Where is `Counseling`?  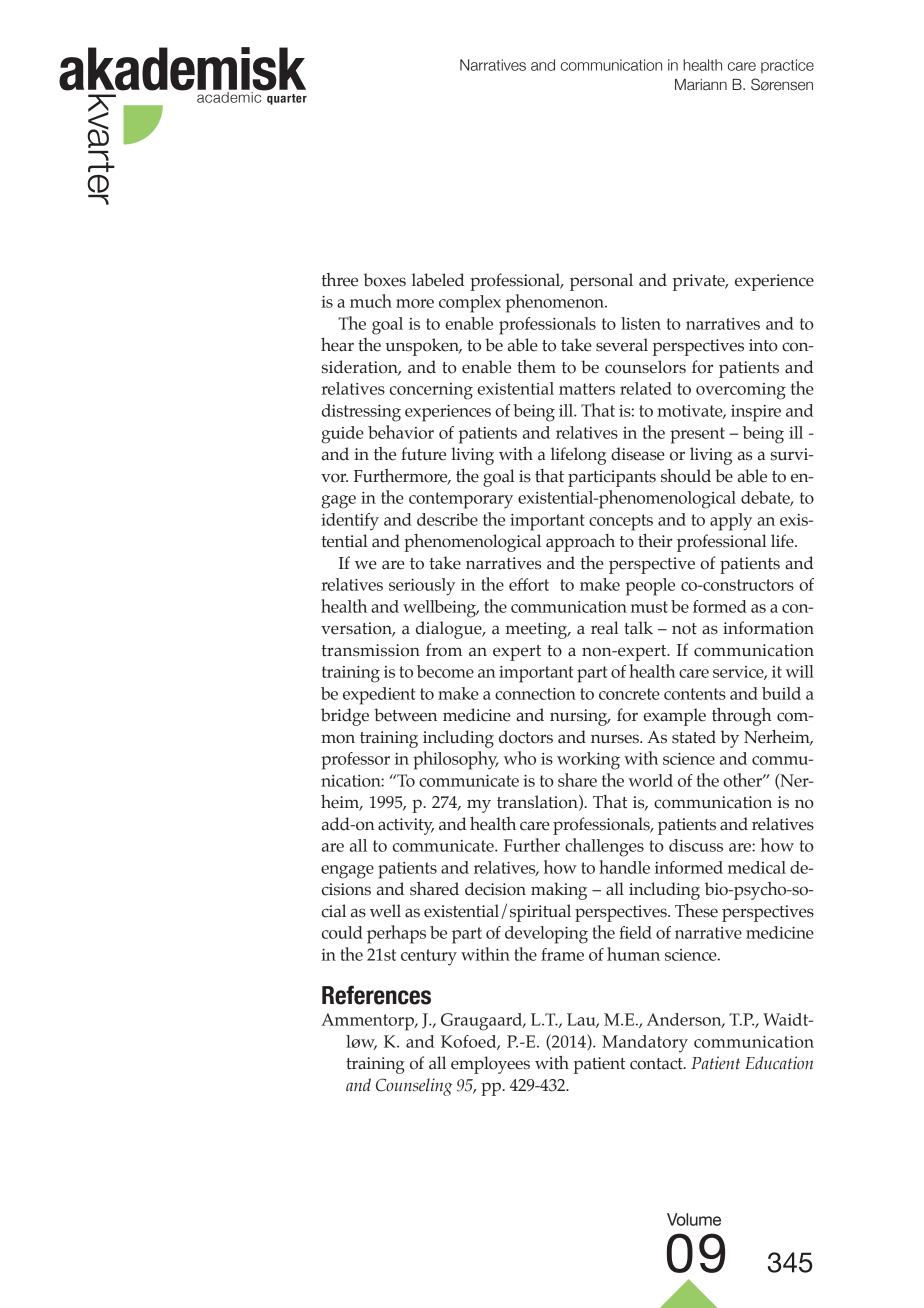 Counseling is located at coordinates (414, 1087).
